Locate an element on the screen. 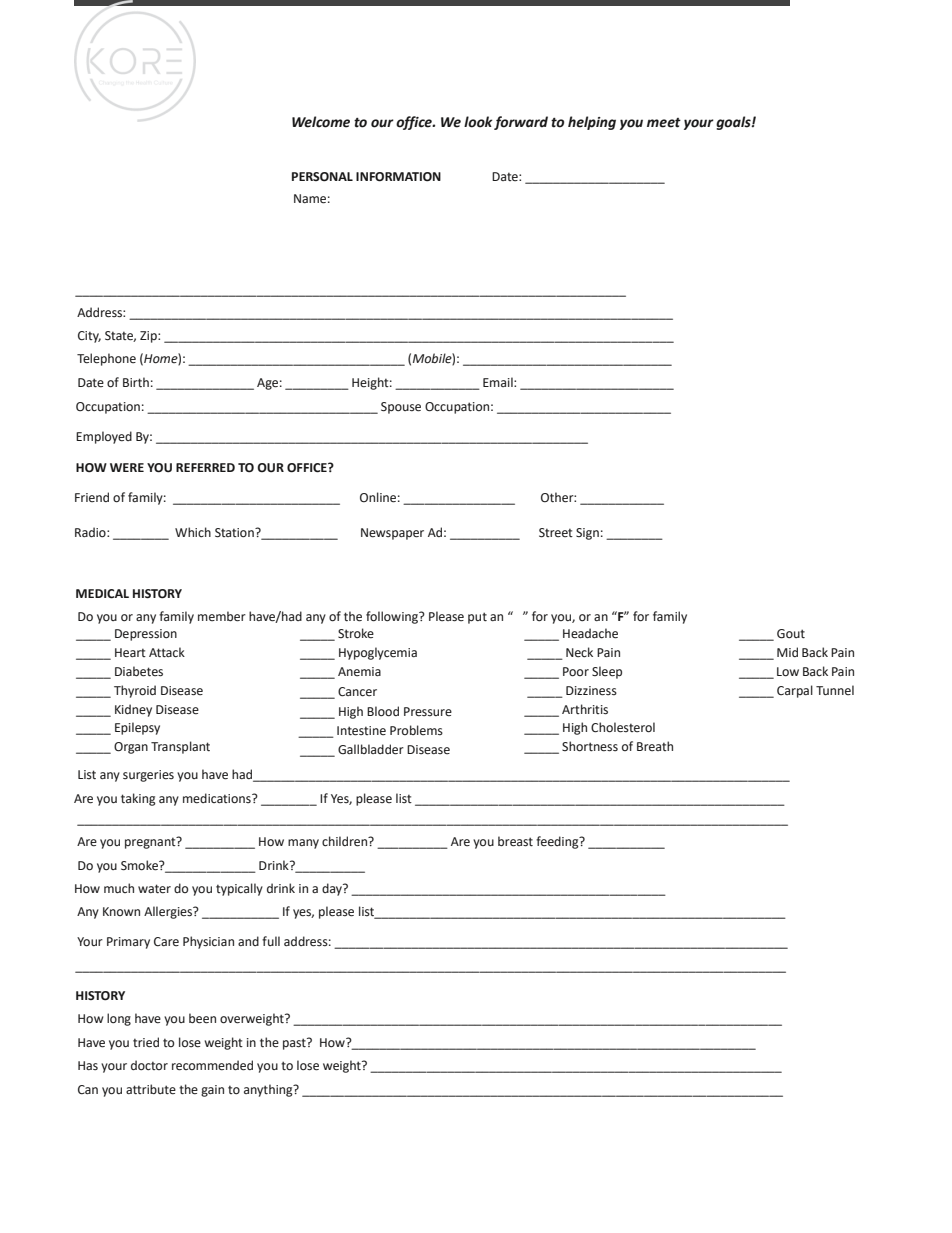  meet is located at coordinates (664, 123).
